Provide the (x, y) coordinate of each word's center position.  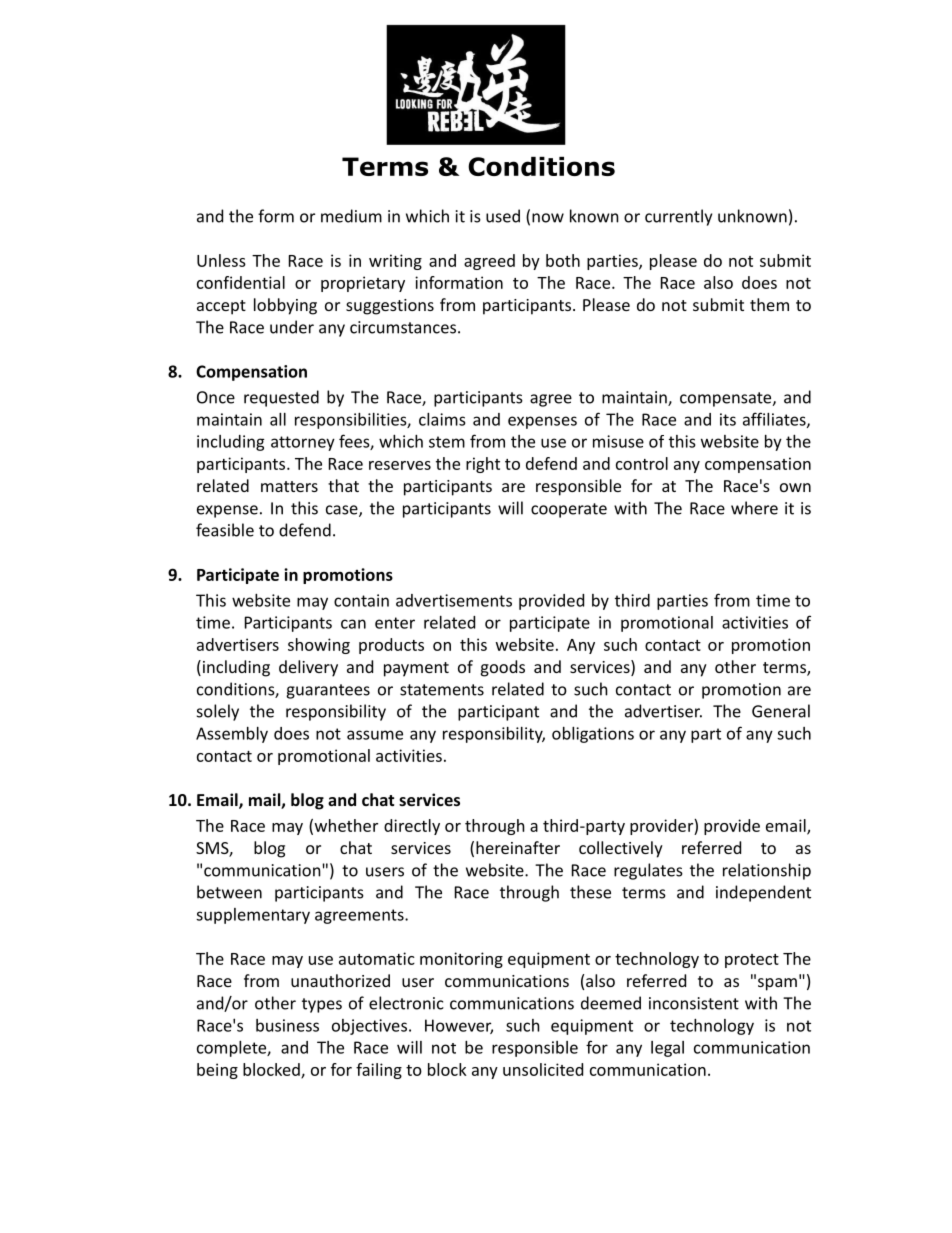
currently (678, 217)
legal (667, 1049)
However (459, 1026)
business (287, 1025)
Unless (221, 260)
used (503, 216)
